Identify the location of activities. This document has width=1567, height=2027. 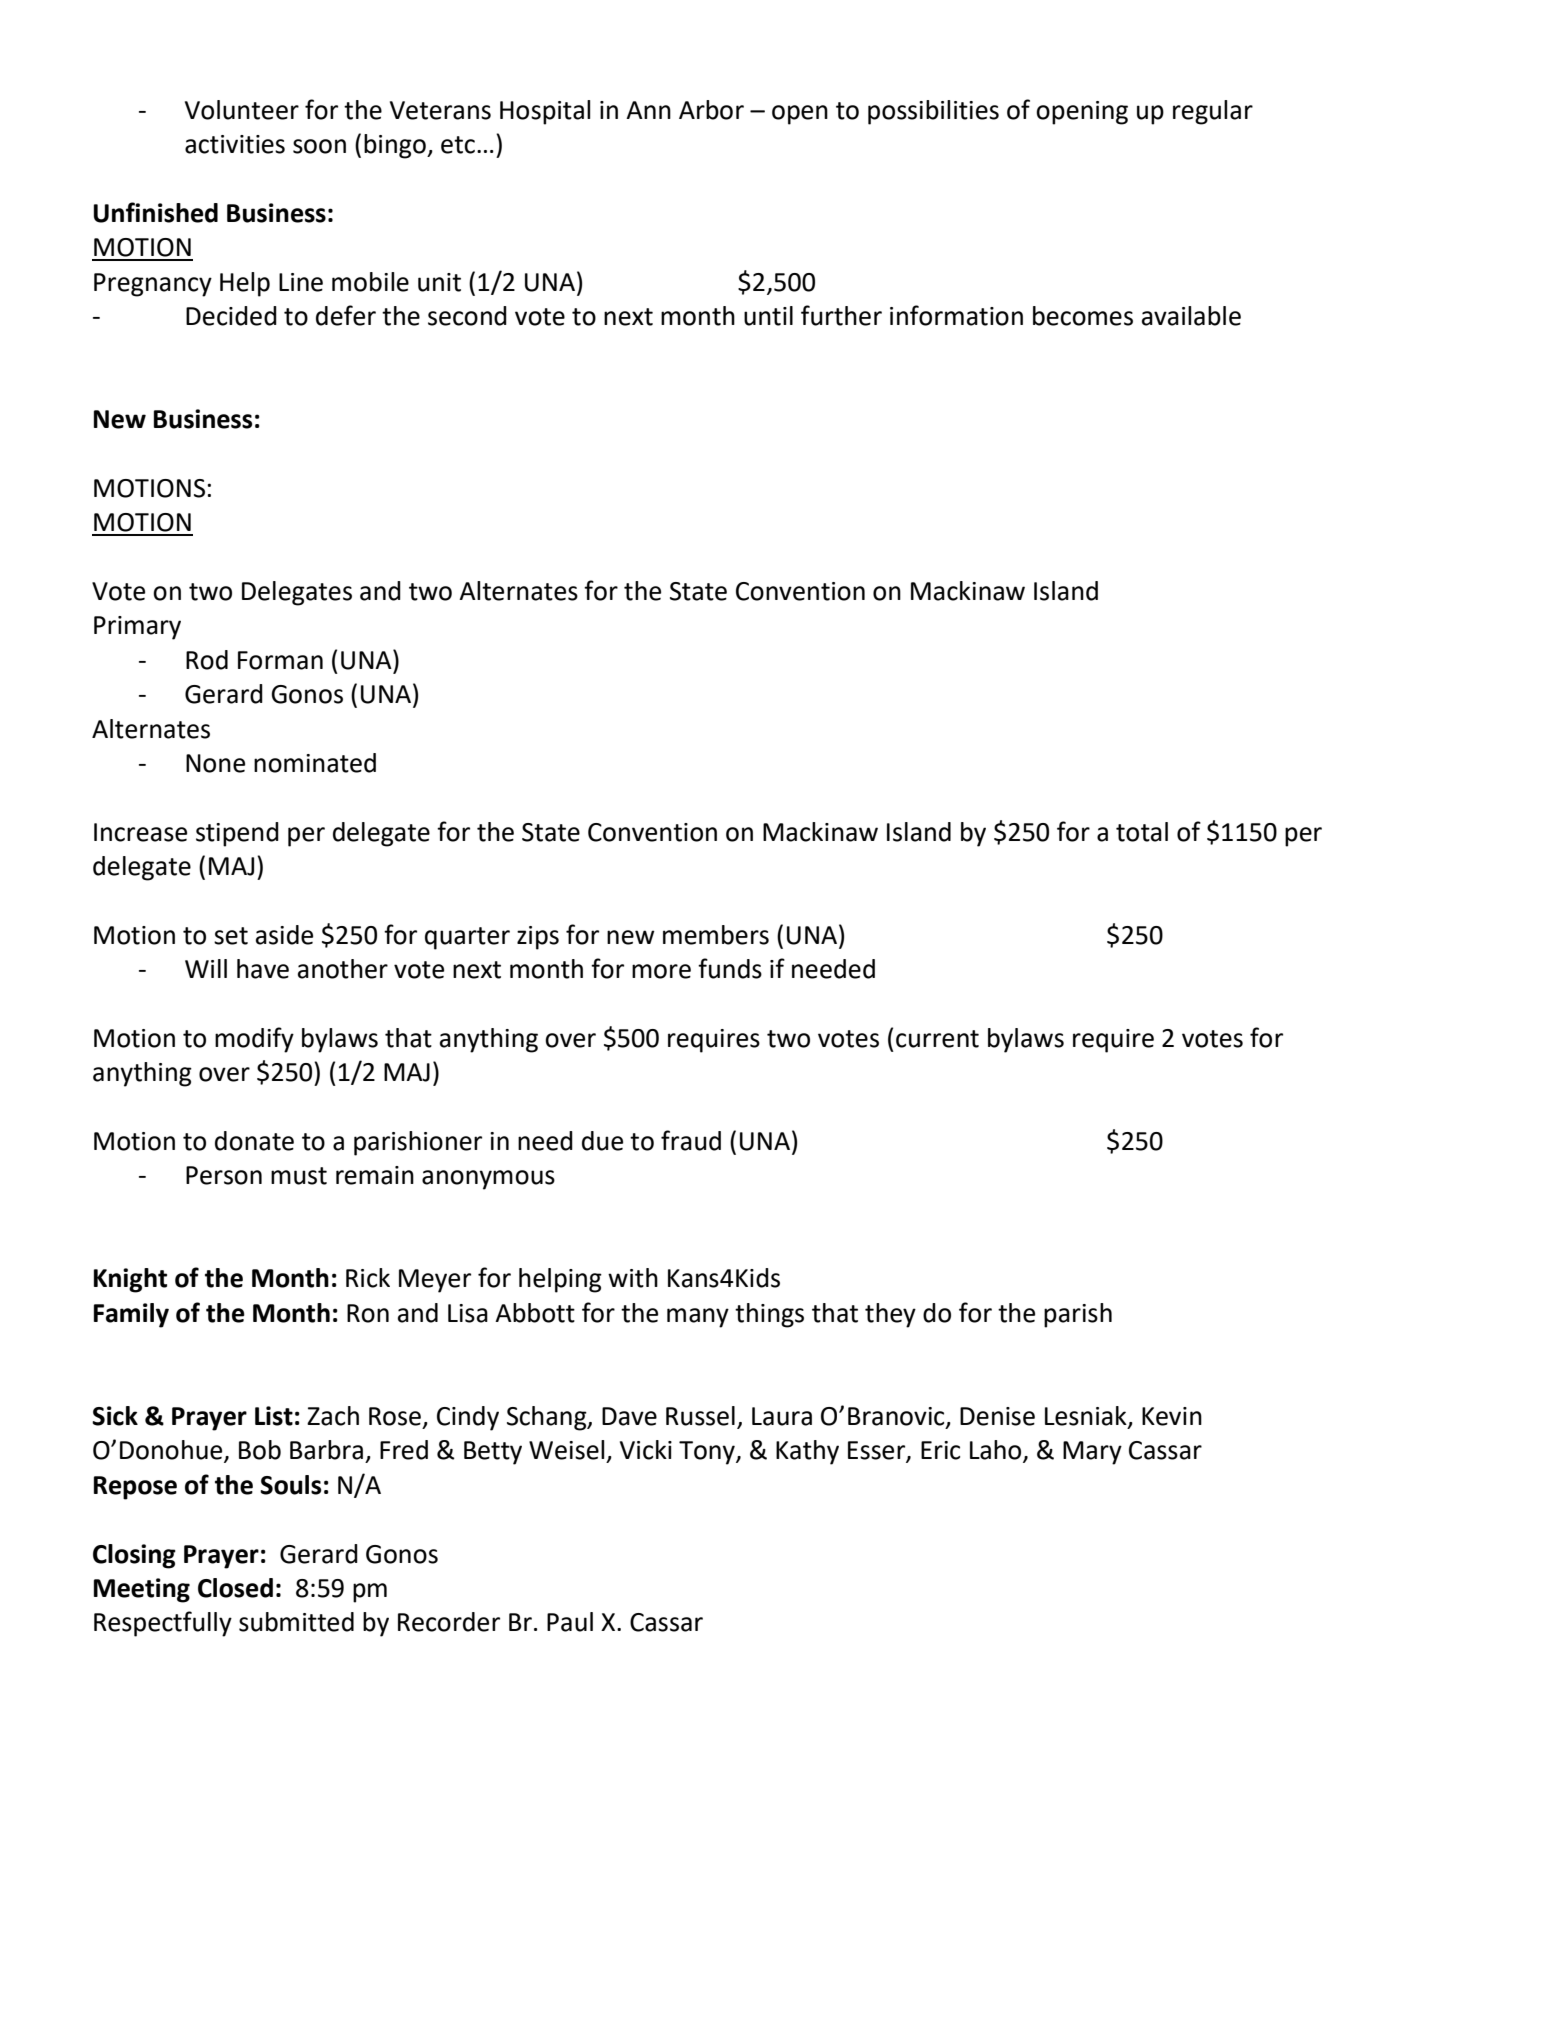
(235, 144).
